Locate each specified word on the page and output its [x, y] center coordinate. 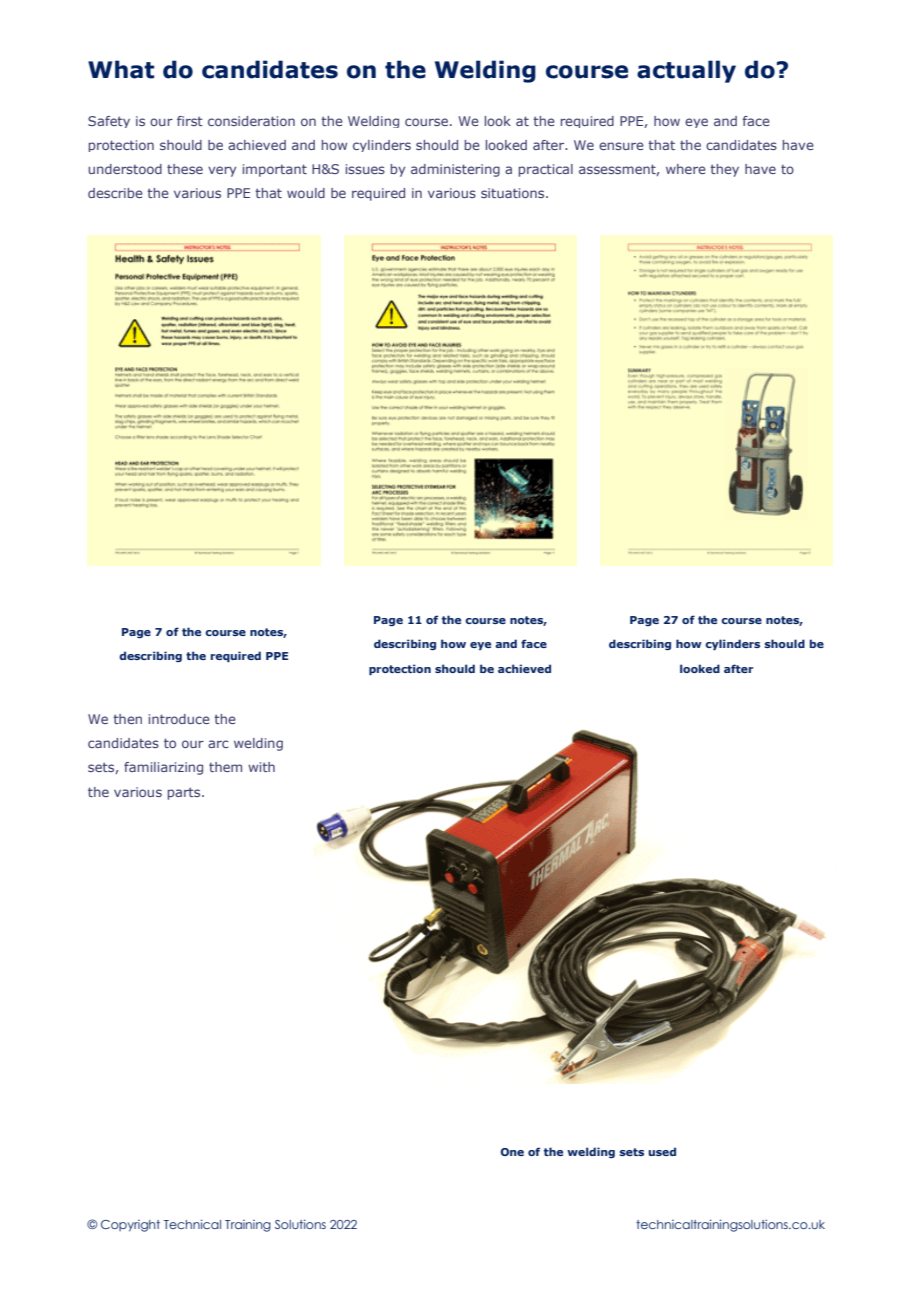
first [190, 121]
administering [455, 170]
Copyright [130, 1226]
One [512, 1152]
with [261, 767]
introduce [179, 719]
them [225, 767]
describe [115, 193]
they [724, 170]
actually [686, 71]
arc [218, 744]
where [686, 169]
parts [185, 794]
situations [514, 193]
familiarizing [163, 768]
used [662, 1151]
